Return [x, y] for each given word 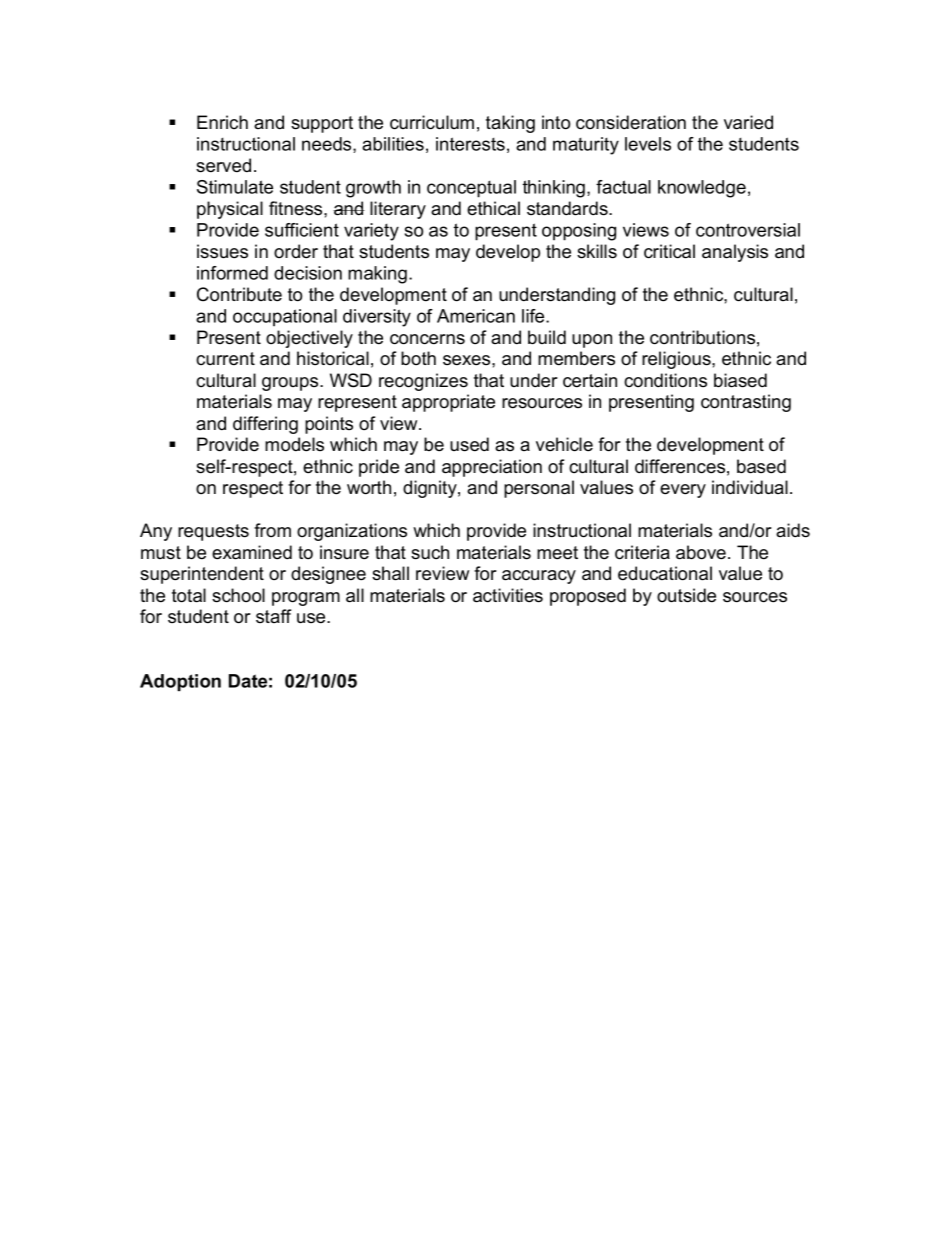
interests [470, 144]
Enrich [222, 122]
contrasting [746, 403]
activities [508, 595]
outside [686, 595]
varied [748, 122]
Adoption [180, 682]
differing [265, 425]
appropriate [448, 403]
